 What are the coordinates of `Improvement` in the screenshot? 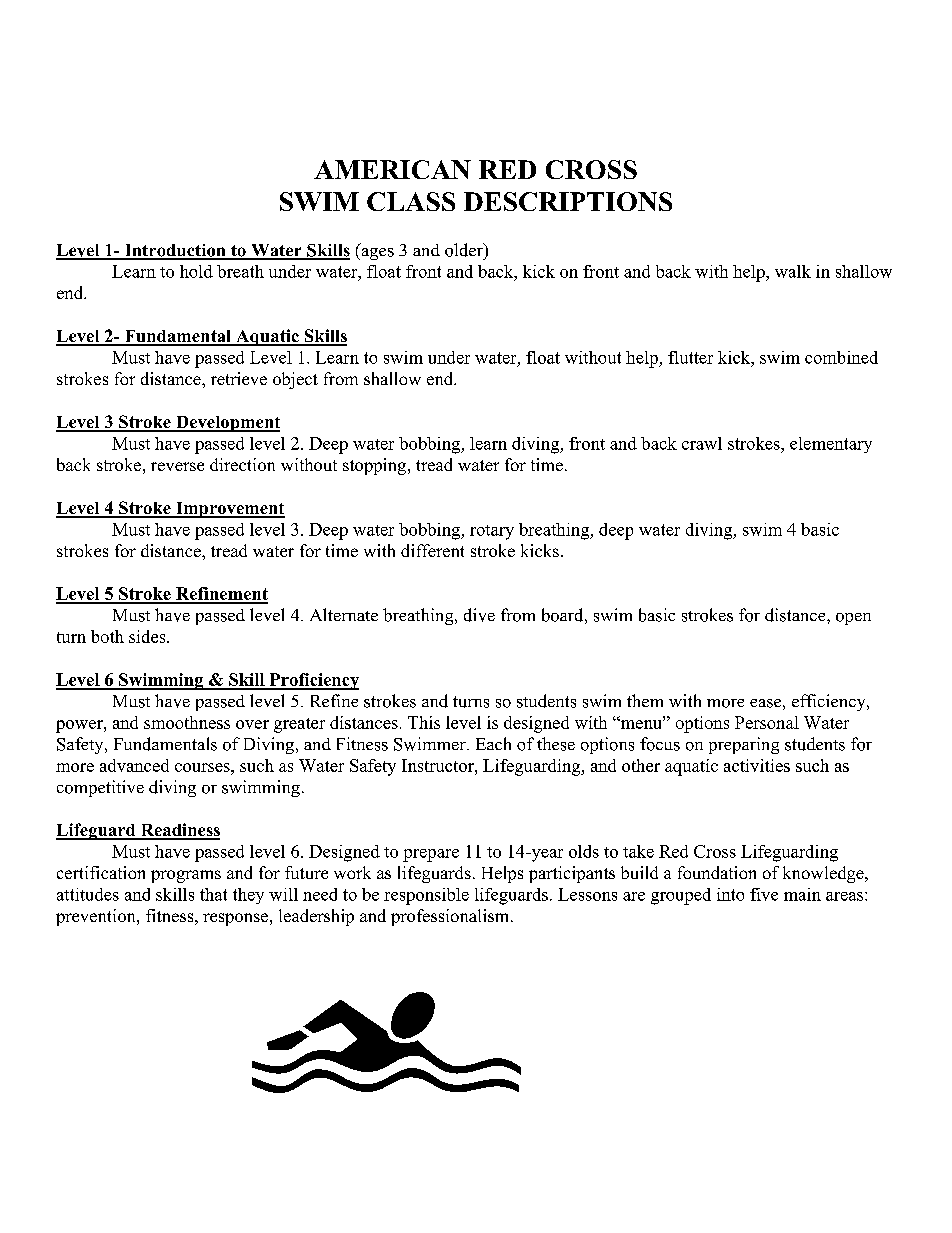 It's located at (229, 510).
